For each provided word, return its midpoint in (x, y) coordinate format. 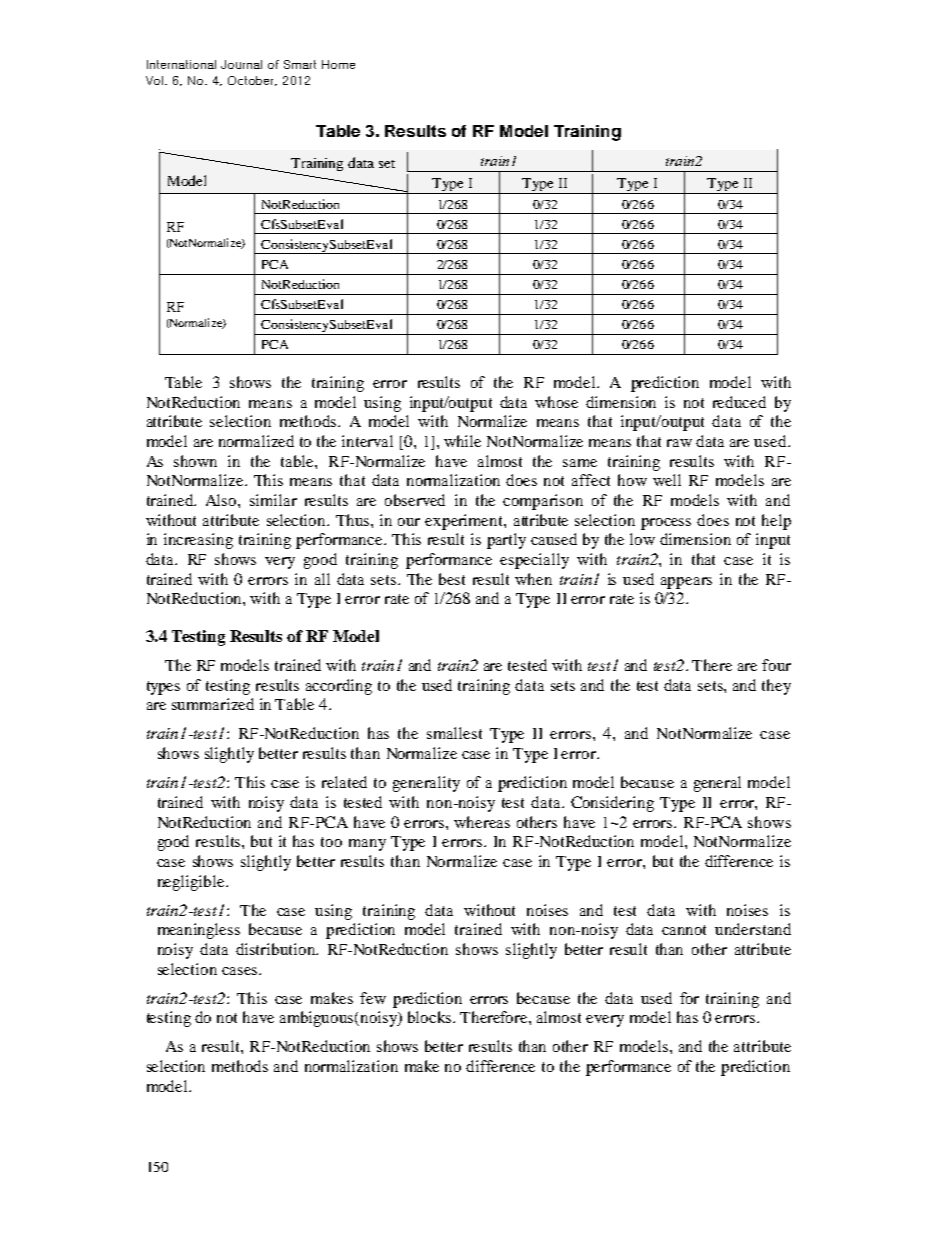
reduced (739, 402)
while (462, 441)
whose (556, 402)
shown (195, 461)
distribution (277, 949)
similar (273, 500)
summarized (213, 704)
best (452, 579)
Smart (300, 64)
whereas (482, 822)
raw (679, 443)
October (252, 81)
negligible (192, 883)
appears (686, 583)
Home (338, 64)
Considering (612, 804)
